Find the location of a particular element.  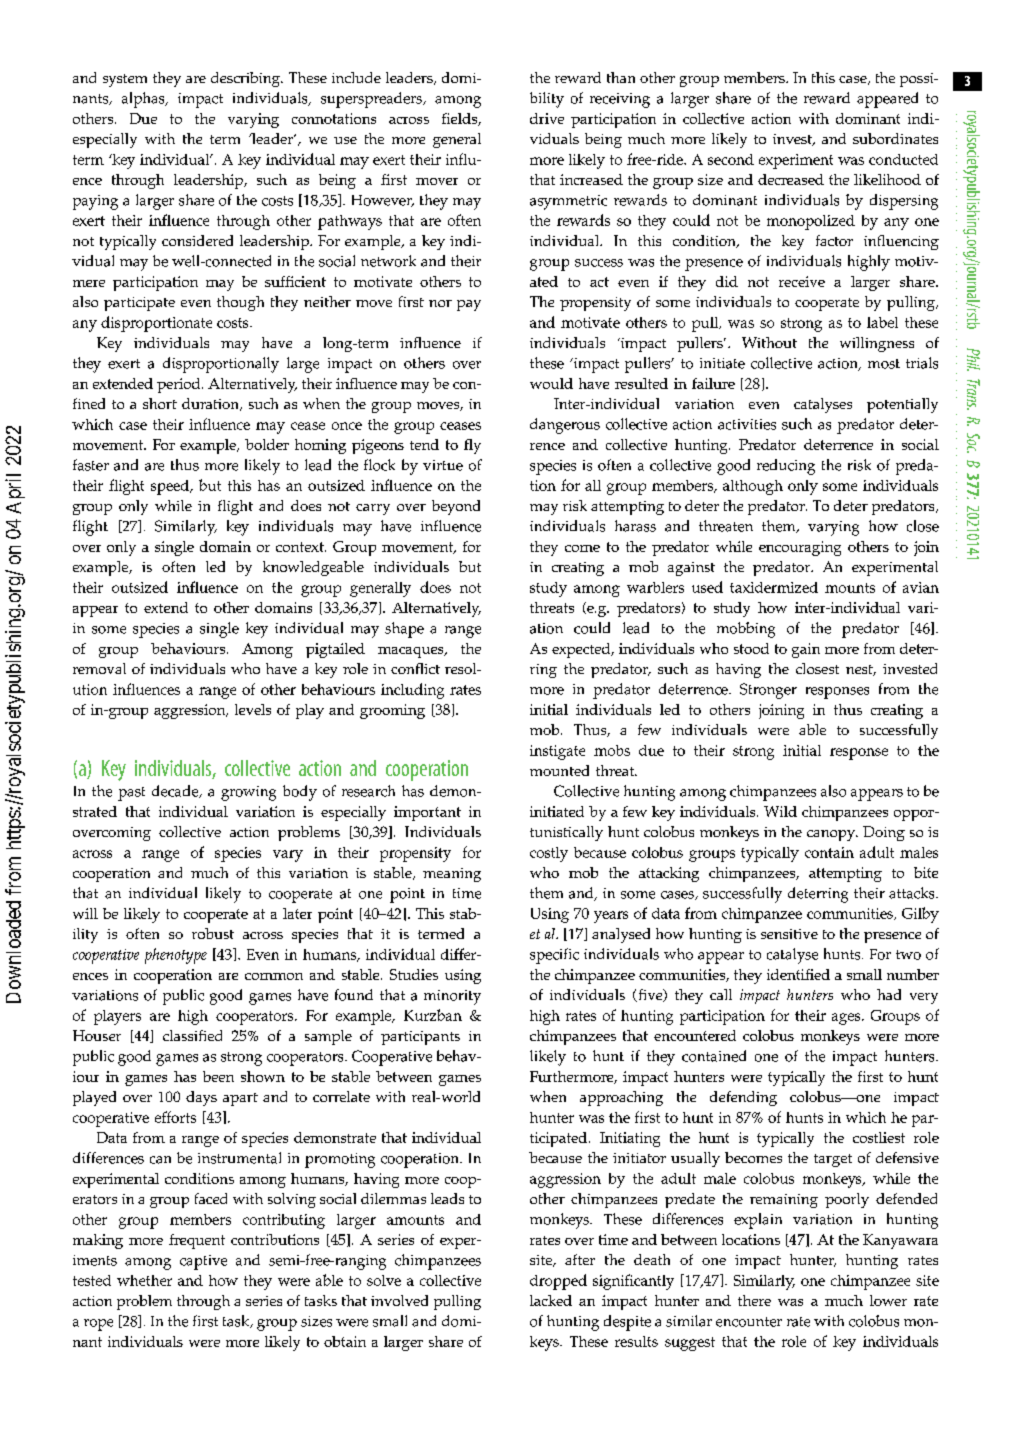

lacked is located at coordinates (551, 1300).
